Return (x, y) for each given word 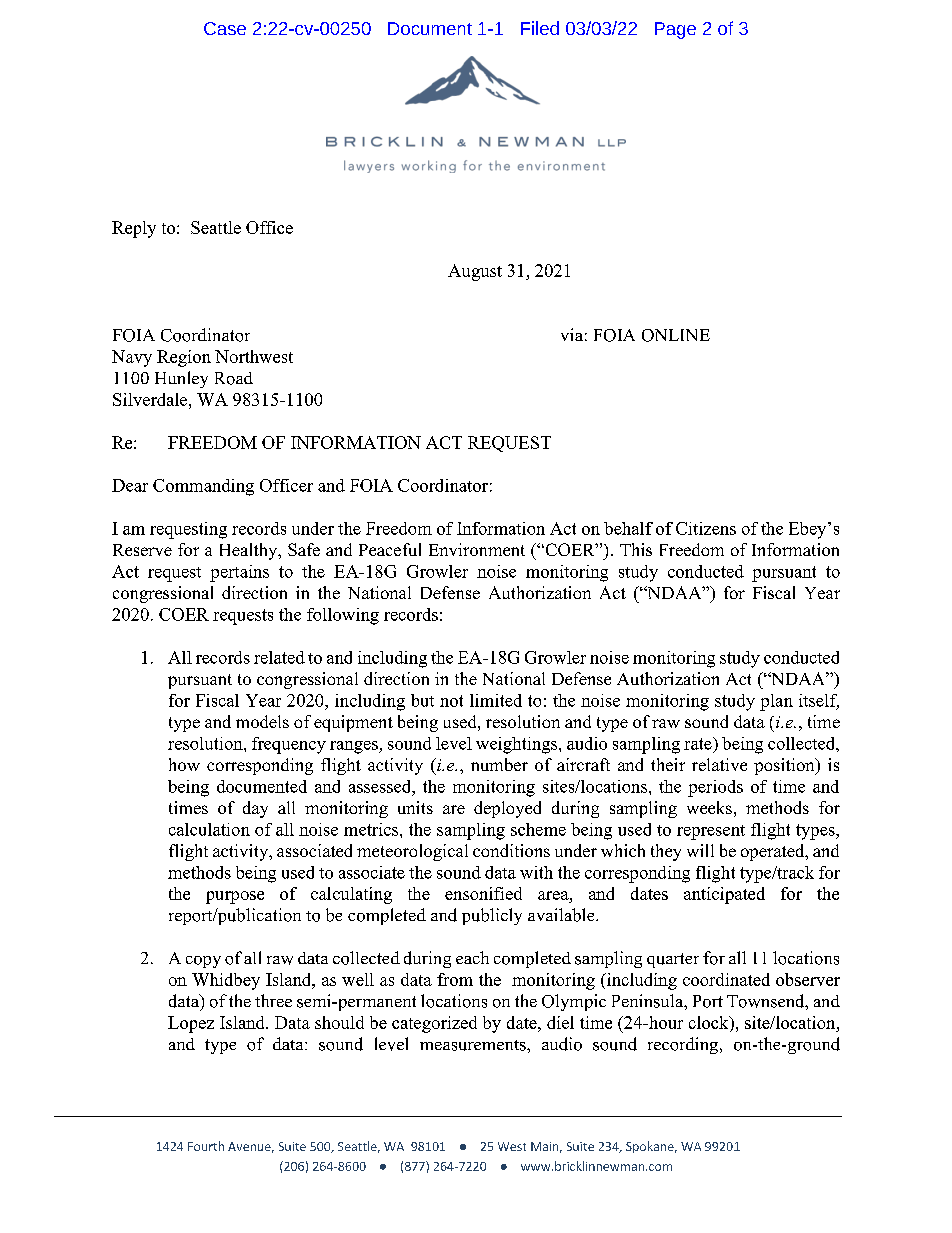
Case (225, 28)
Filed (540, 28)
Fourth (206, 1146)
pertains (239, 573)
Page (675, 30)
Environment (477, 549)
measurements (474, 1045)
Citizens (706, 528)
